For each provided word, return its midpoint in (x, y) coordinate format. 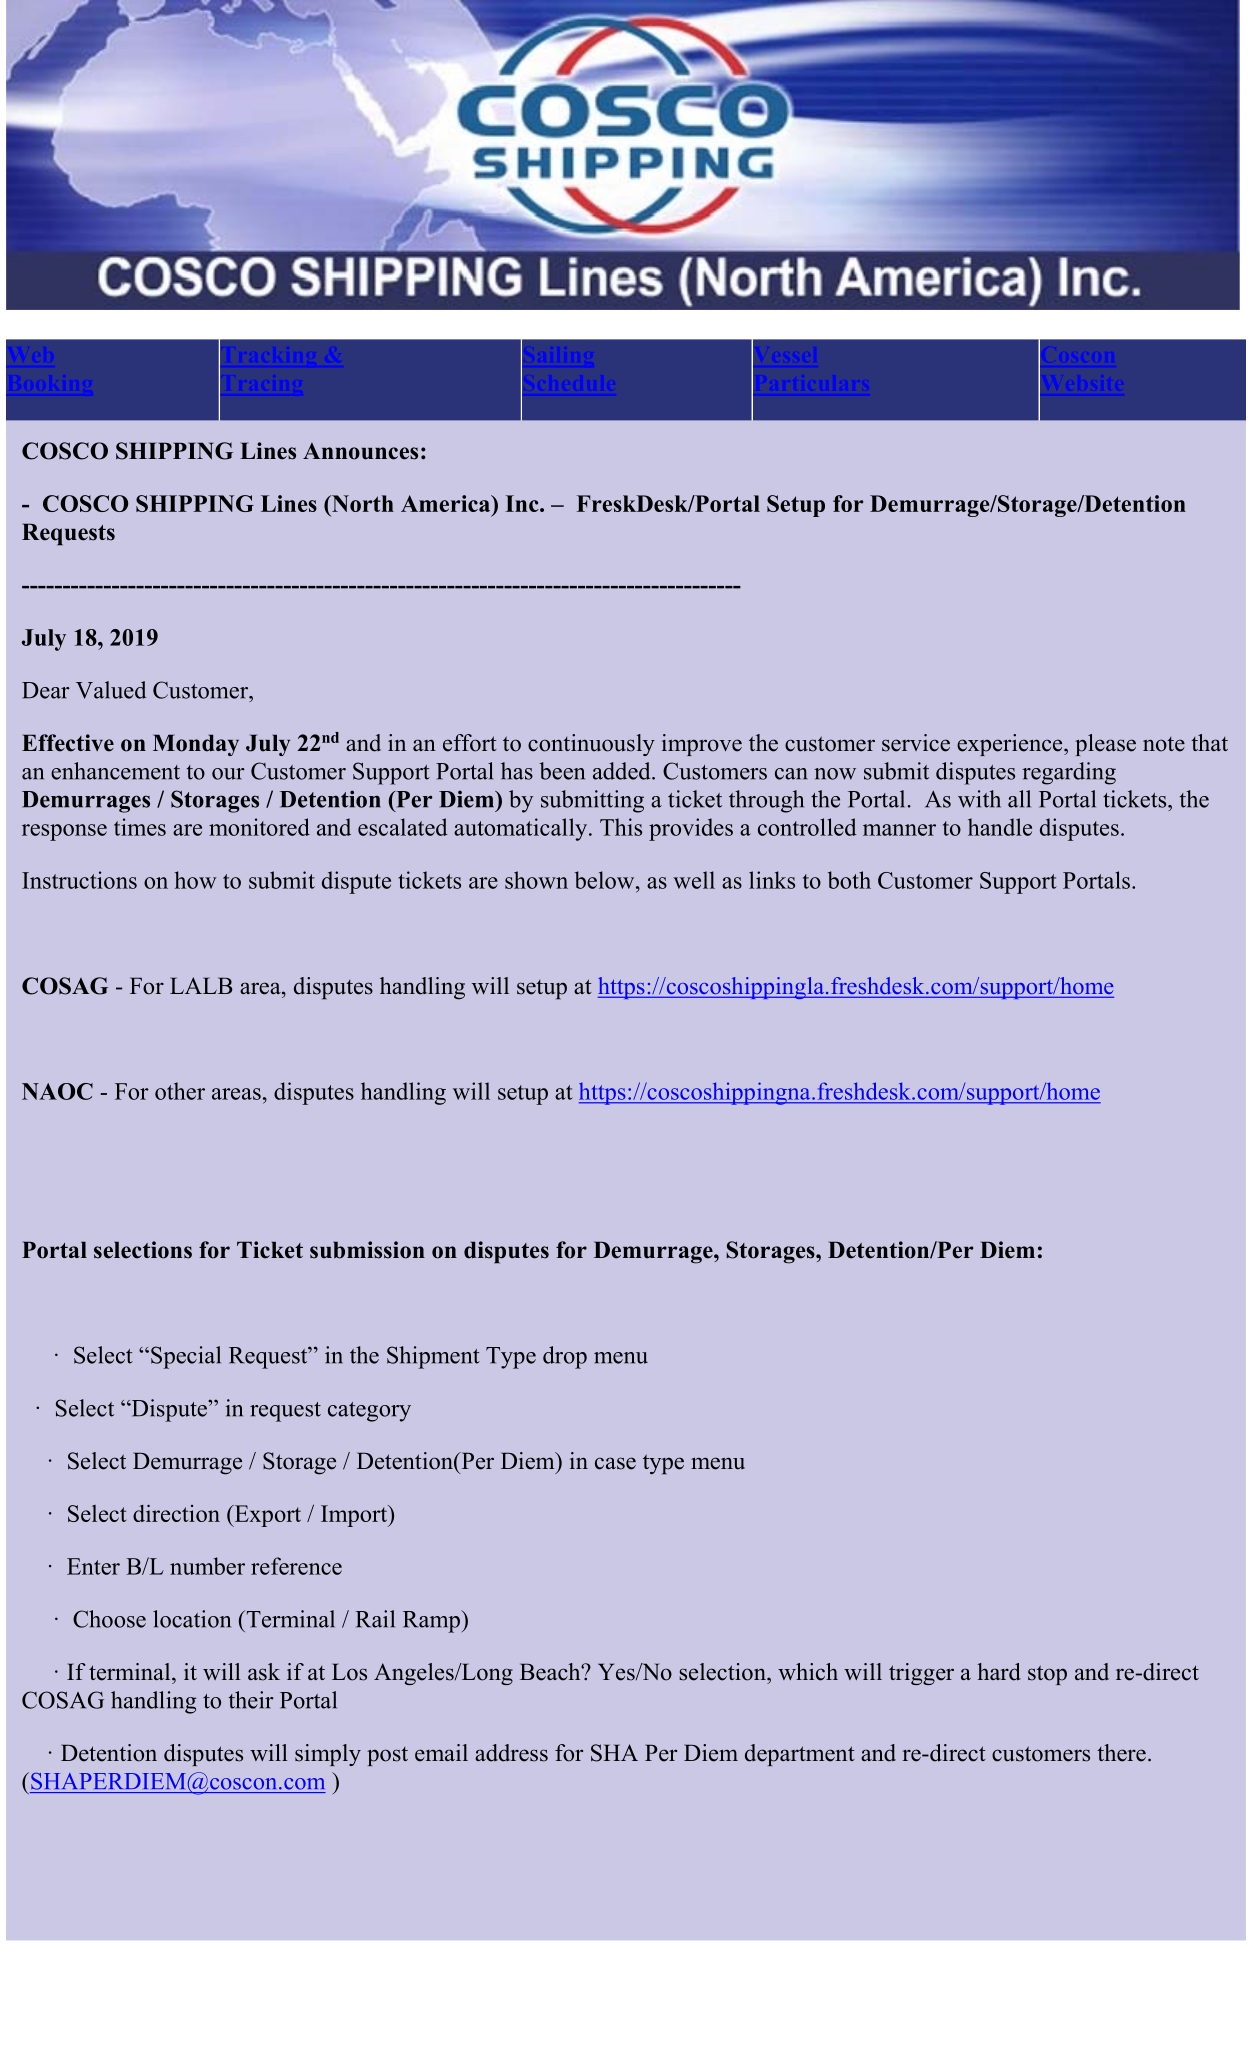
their (251, 1700)
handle (1000, 827)
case (615, 1463)
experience (1011, 745)
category (369, 1412)
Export (266, 1516)
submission (367, 1250)
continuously (591, 745)
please (1105, 745)
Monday (196, 745)
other (180, 1091)
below (606, 880)
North (362, 503)
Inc (523, 503)
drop (565, 1357)
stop (1047, 1675)
